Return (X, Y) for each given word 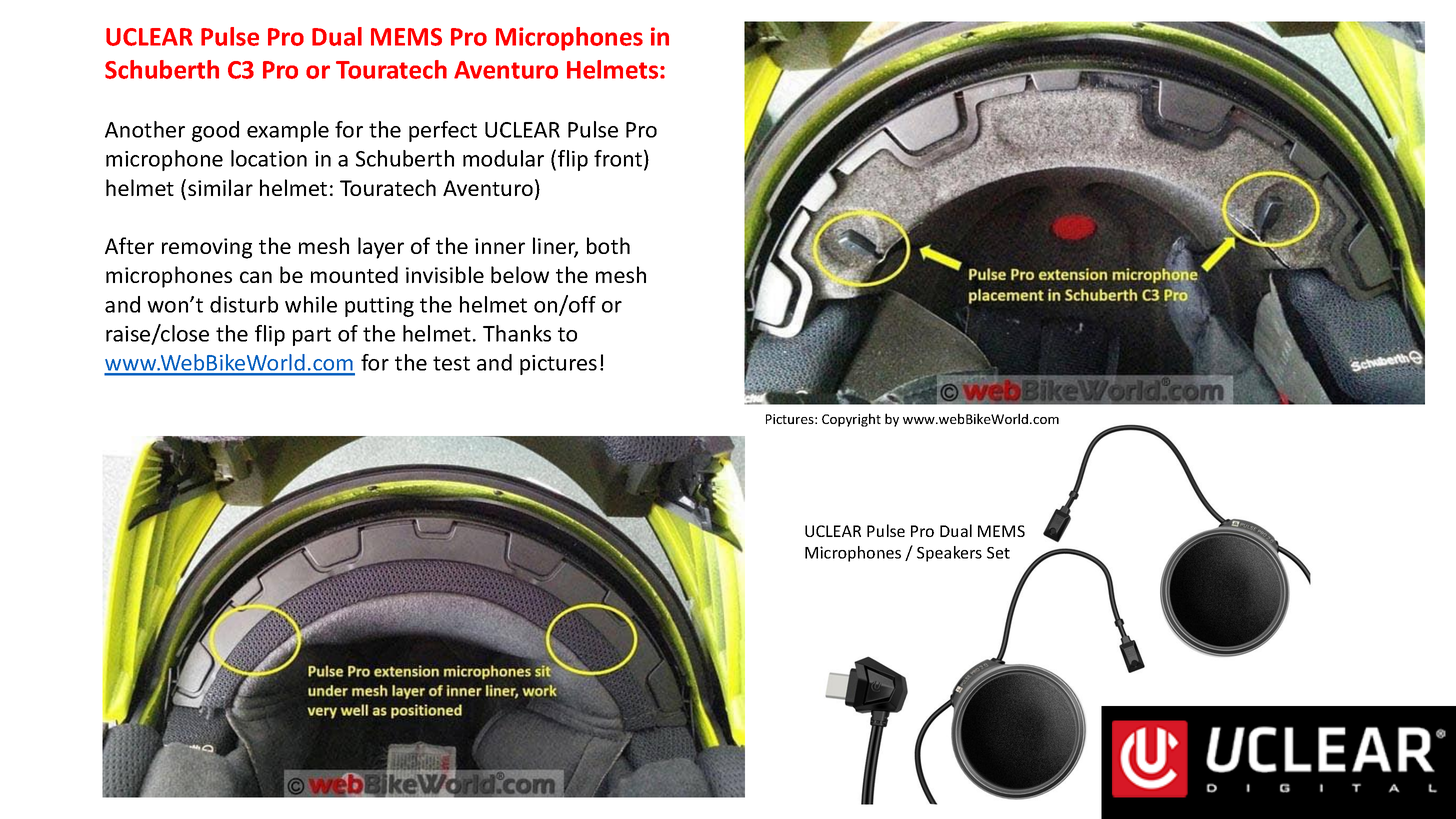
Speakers (949, 554)
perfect (443, 131)
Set (998, 553)
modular (503, 158)
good (215, 131)
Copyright (851, 420)
